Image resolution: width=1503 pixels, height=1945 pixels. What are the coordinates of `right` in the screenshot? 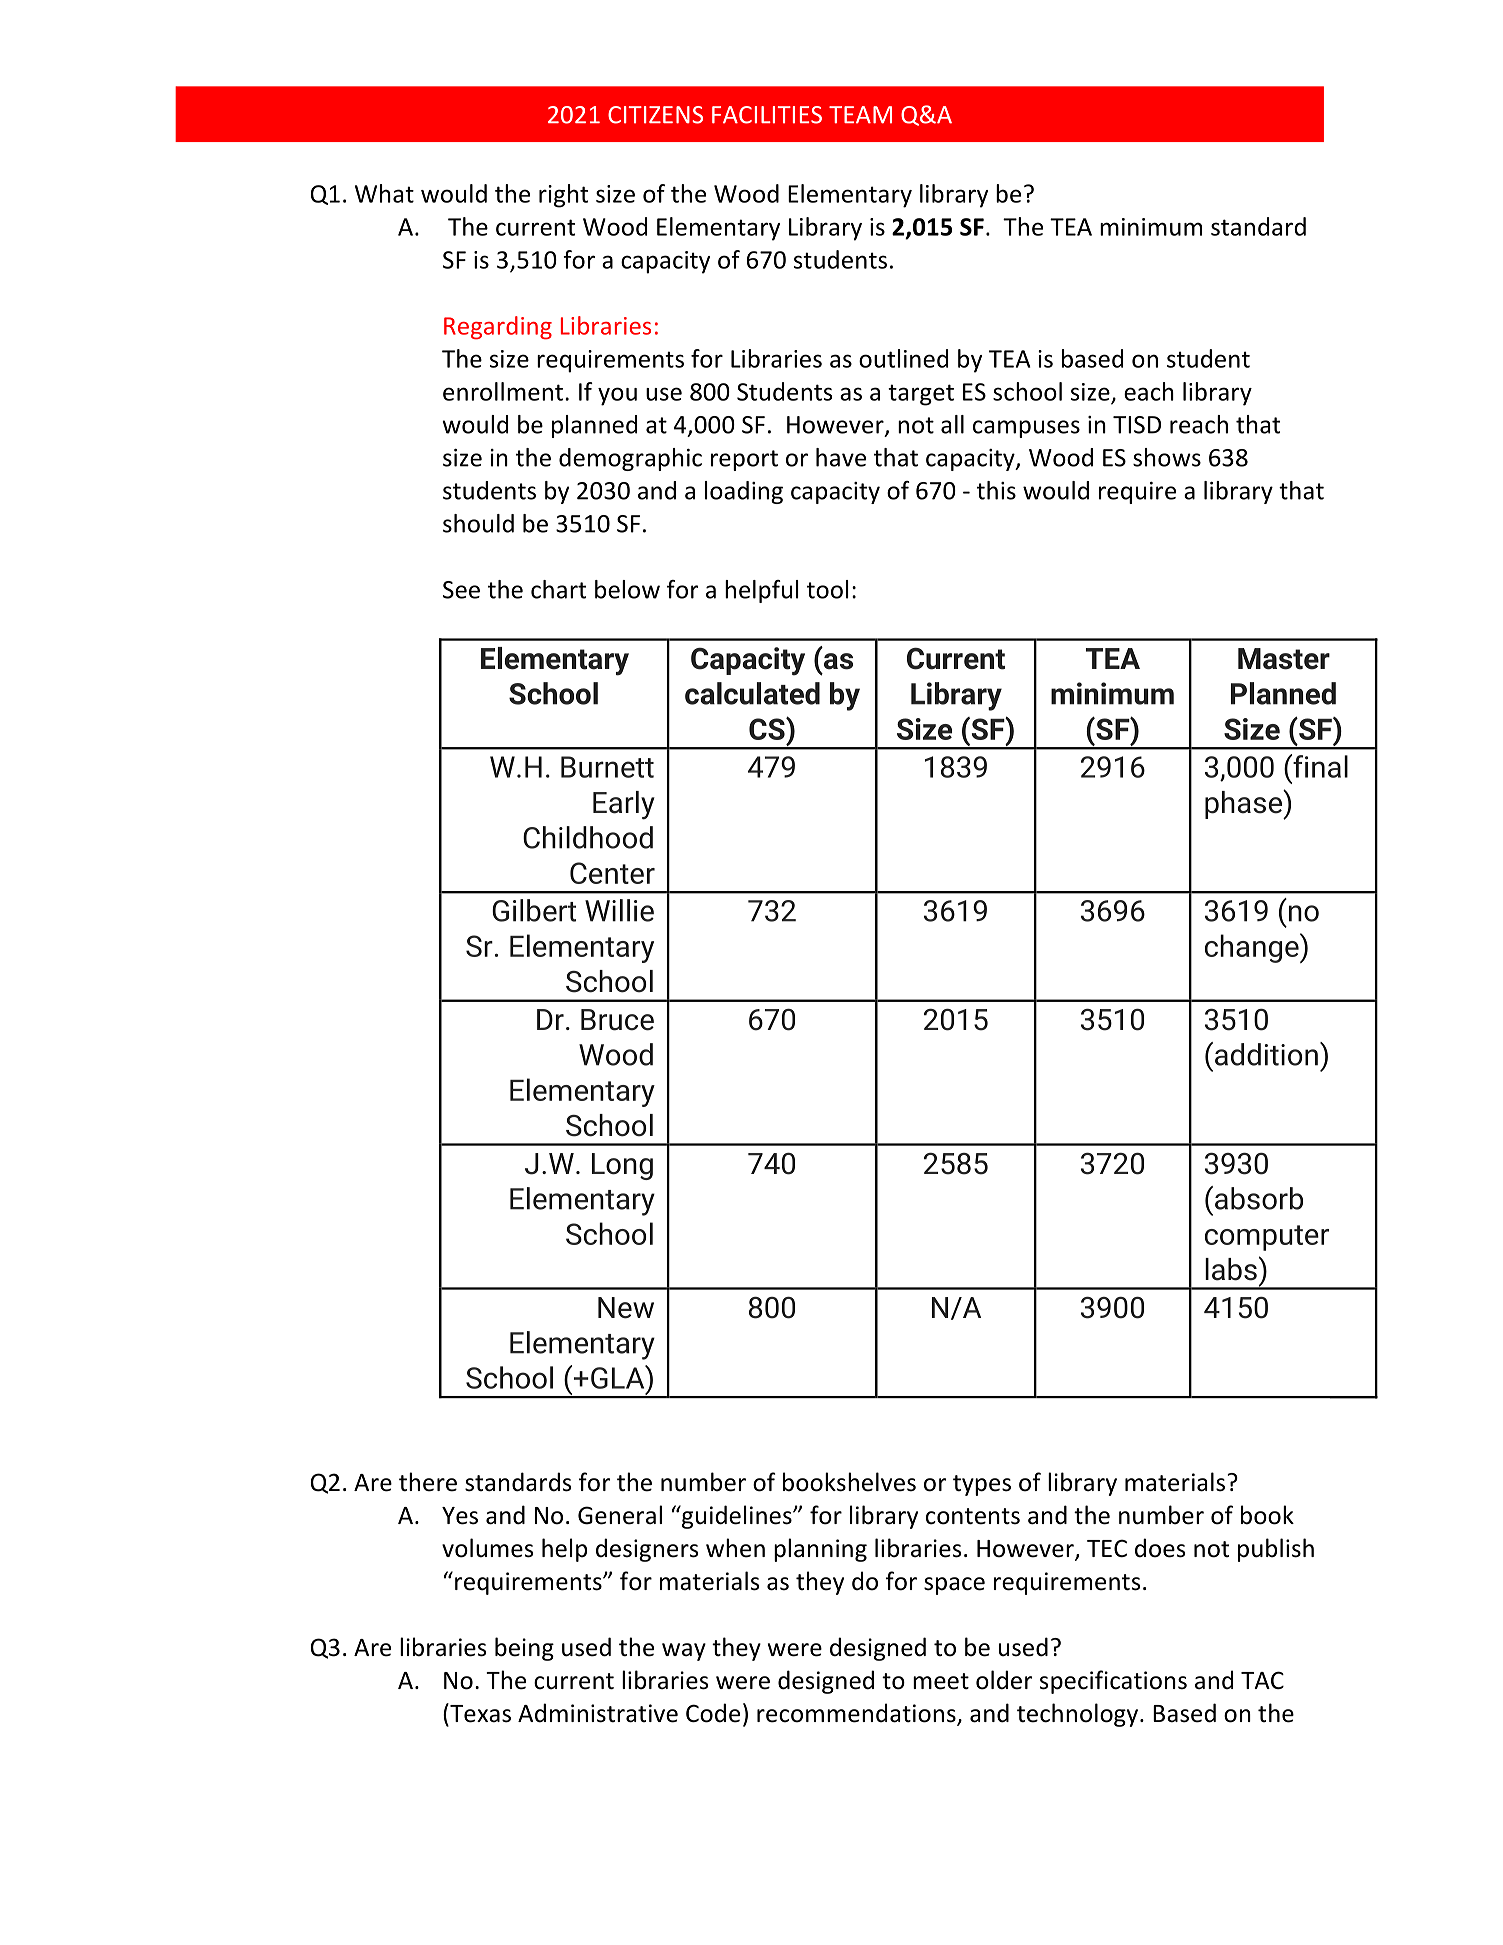 It's located at (563, 196).
